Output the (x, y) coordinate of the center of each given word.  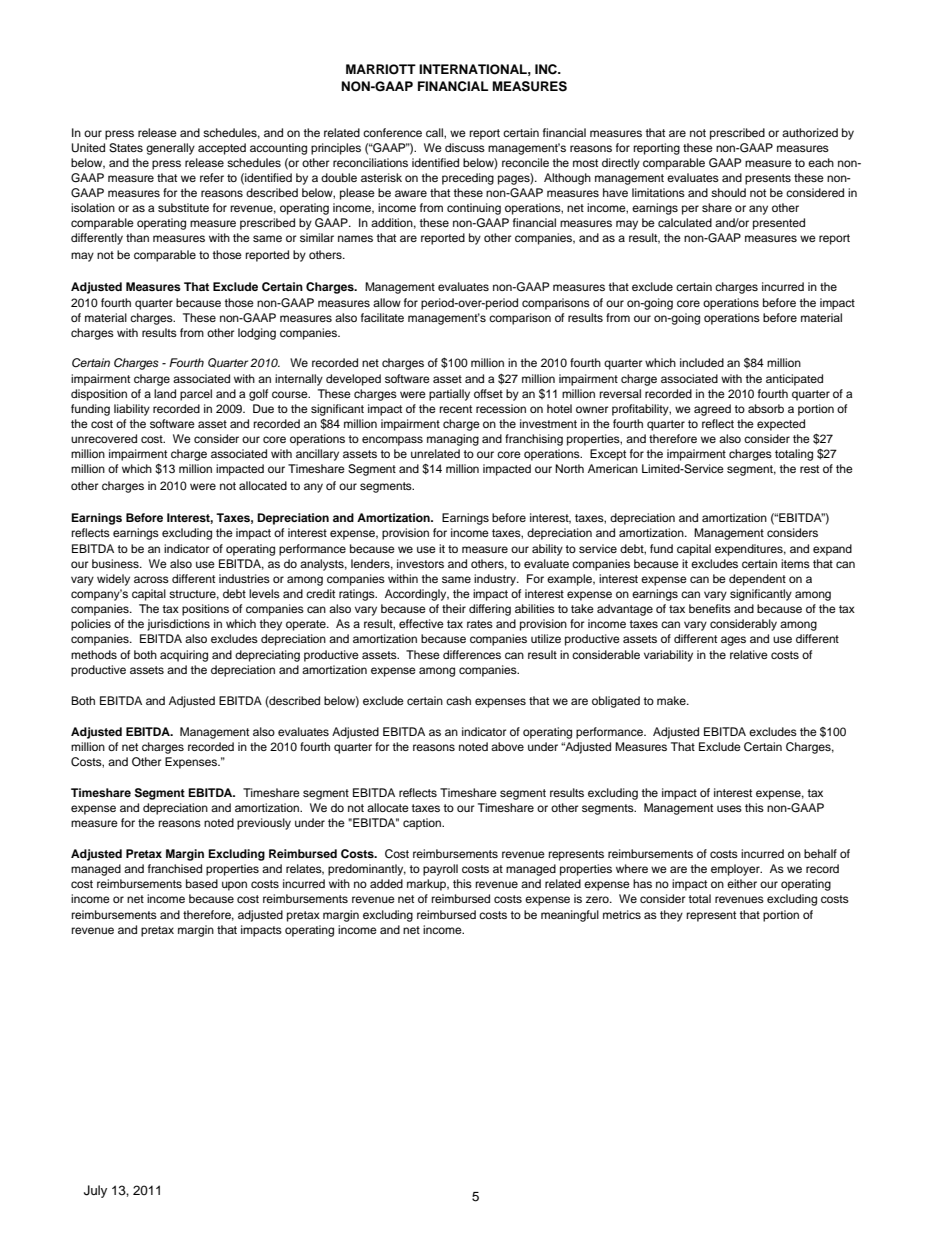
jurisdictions (178, 625)
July (95, 1191)
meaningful (570, 916)
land (165, 393)
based (202, 883)
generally (170, 149)
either (742, 883)
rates (480, 624)
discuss (465, 147)
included (702, 362)
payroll (440, 870)
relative (749, 654)
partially (449, 395)
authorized (810, 132)
